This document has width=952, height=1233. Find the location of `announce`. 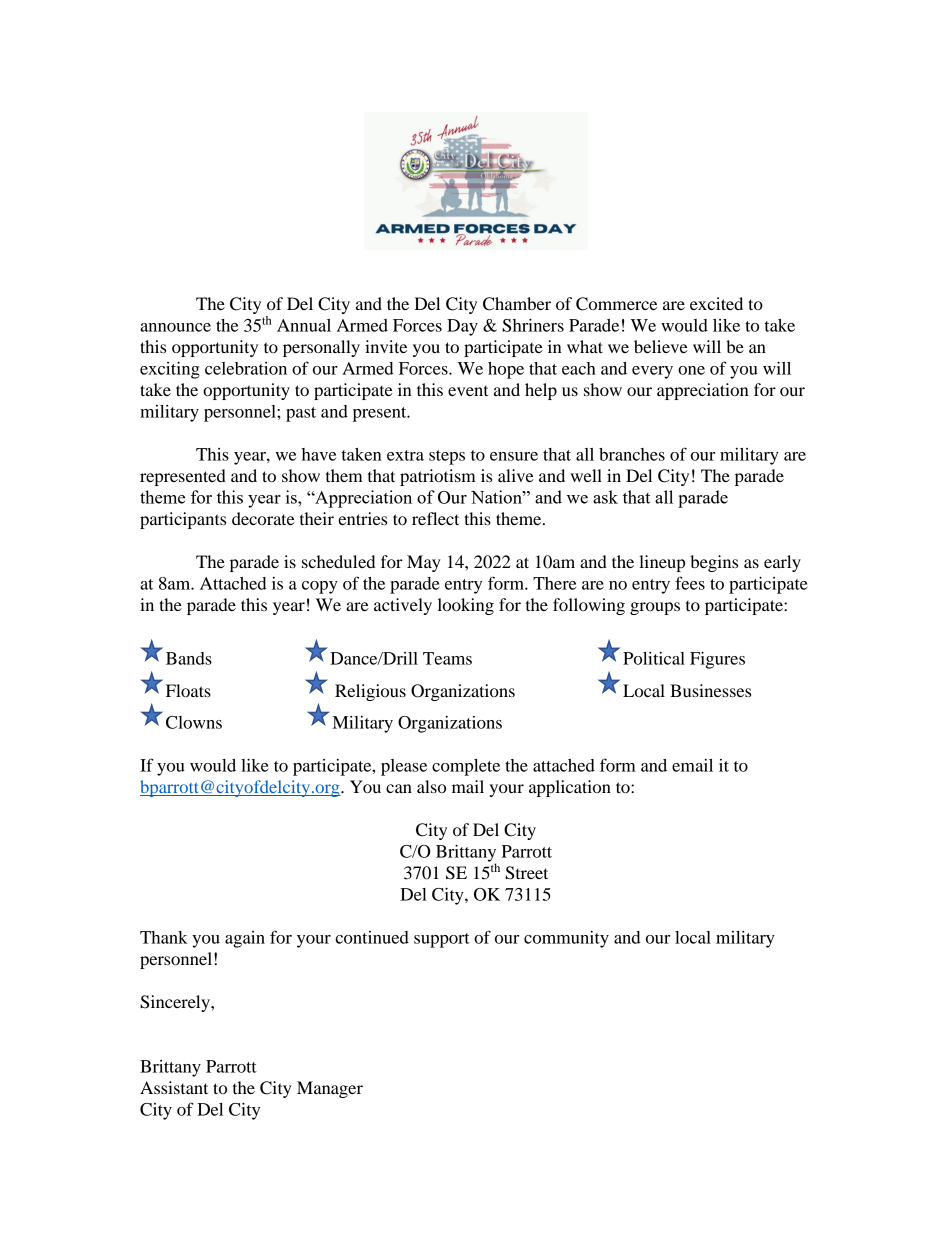

announce is located at coordinates (175, 327).
